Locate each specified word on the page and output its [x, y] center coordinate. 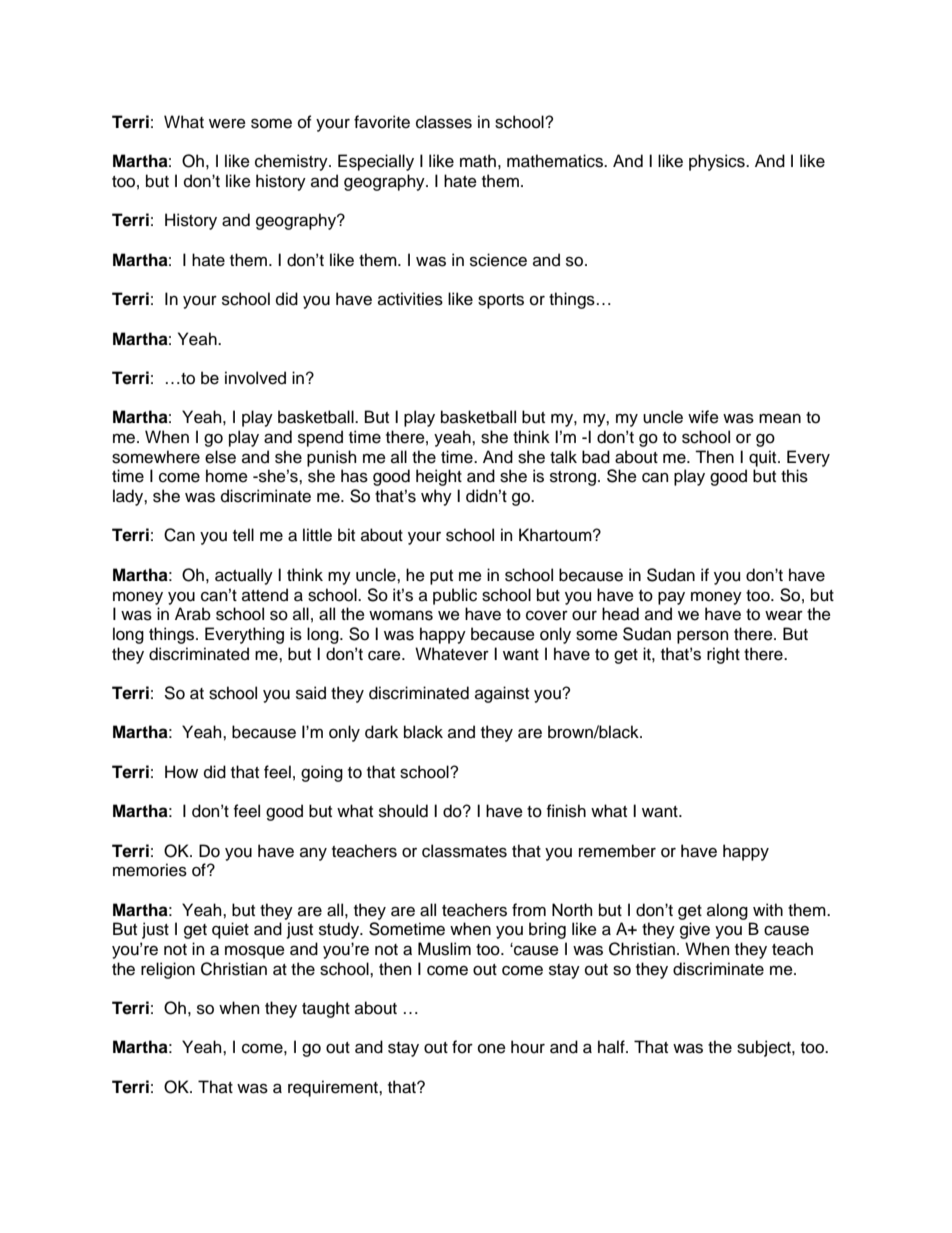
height [439, 477]
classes [444, 122]
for [462, 1047]
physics [718, 162]
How [181, 772]
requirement [334, 1088]
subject [765, 1048]
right [723, 655]
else [220, 457]
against [502, 694]
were [227, 124]
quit [764, 458]
